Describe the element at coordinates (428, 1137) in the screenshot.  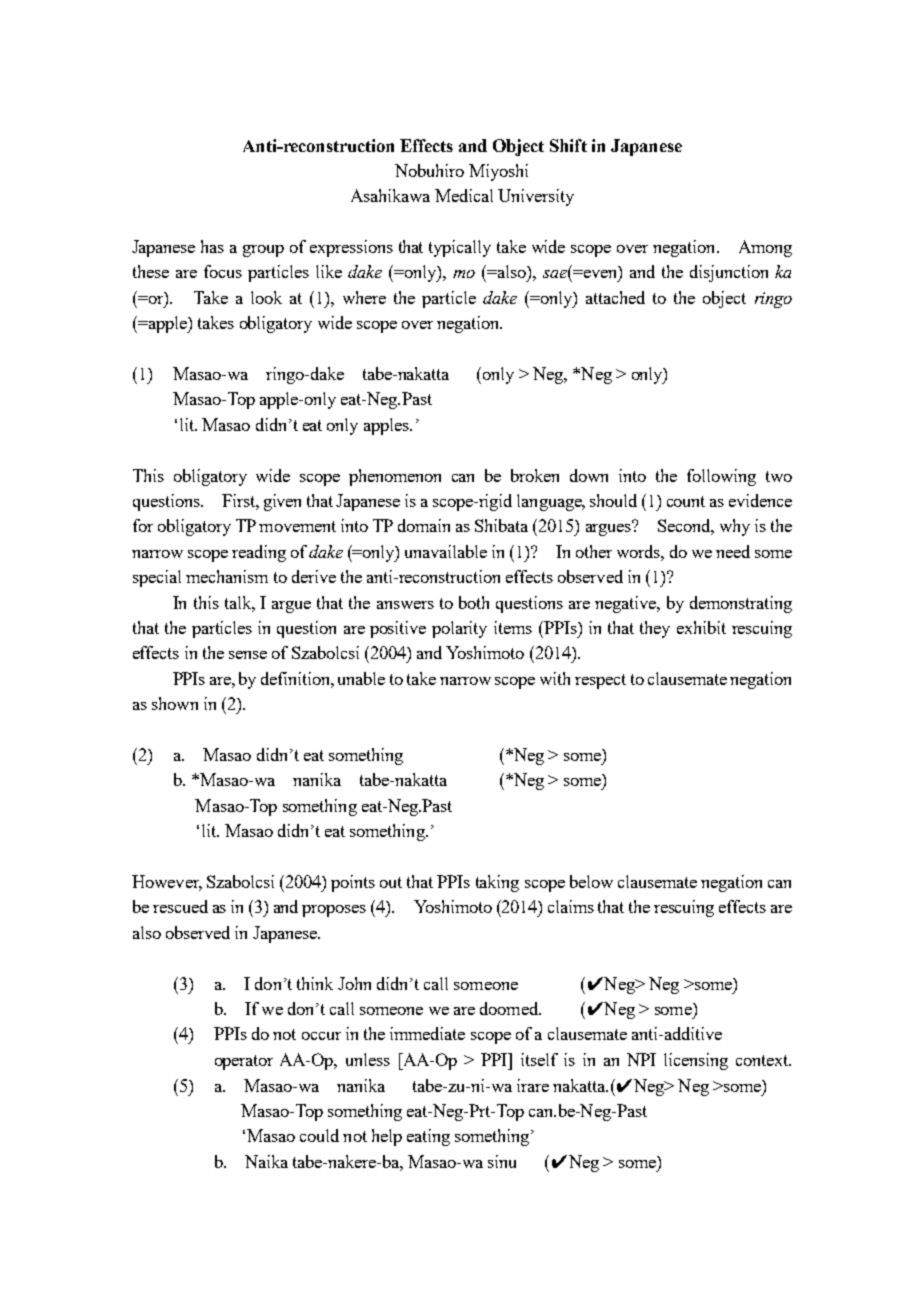
I see `eating` at that location.
